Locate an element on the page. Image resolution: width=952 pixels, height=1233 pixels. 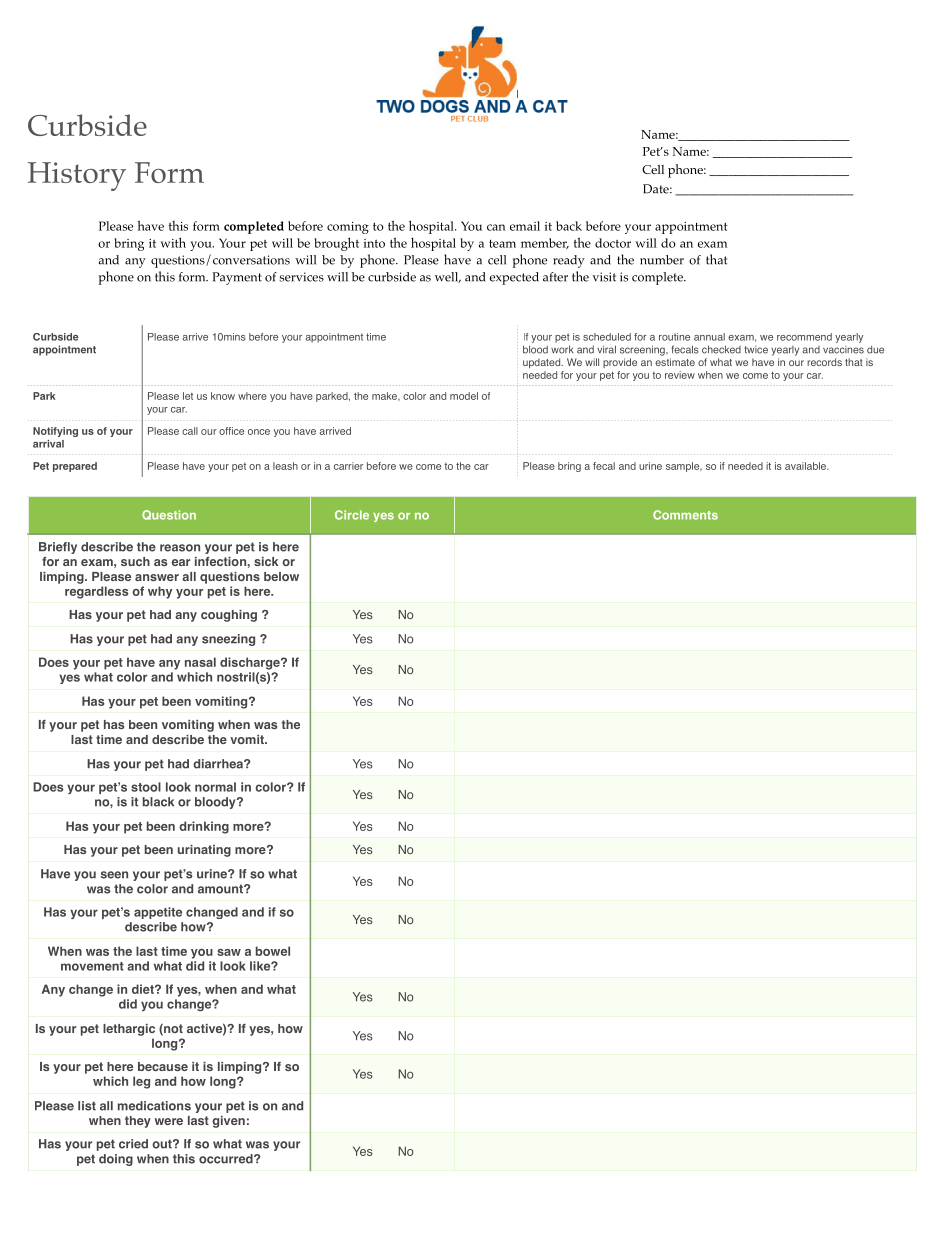
with is located at coordinates (173, 242).
